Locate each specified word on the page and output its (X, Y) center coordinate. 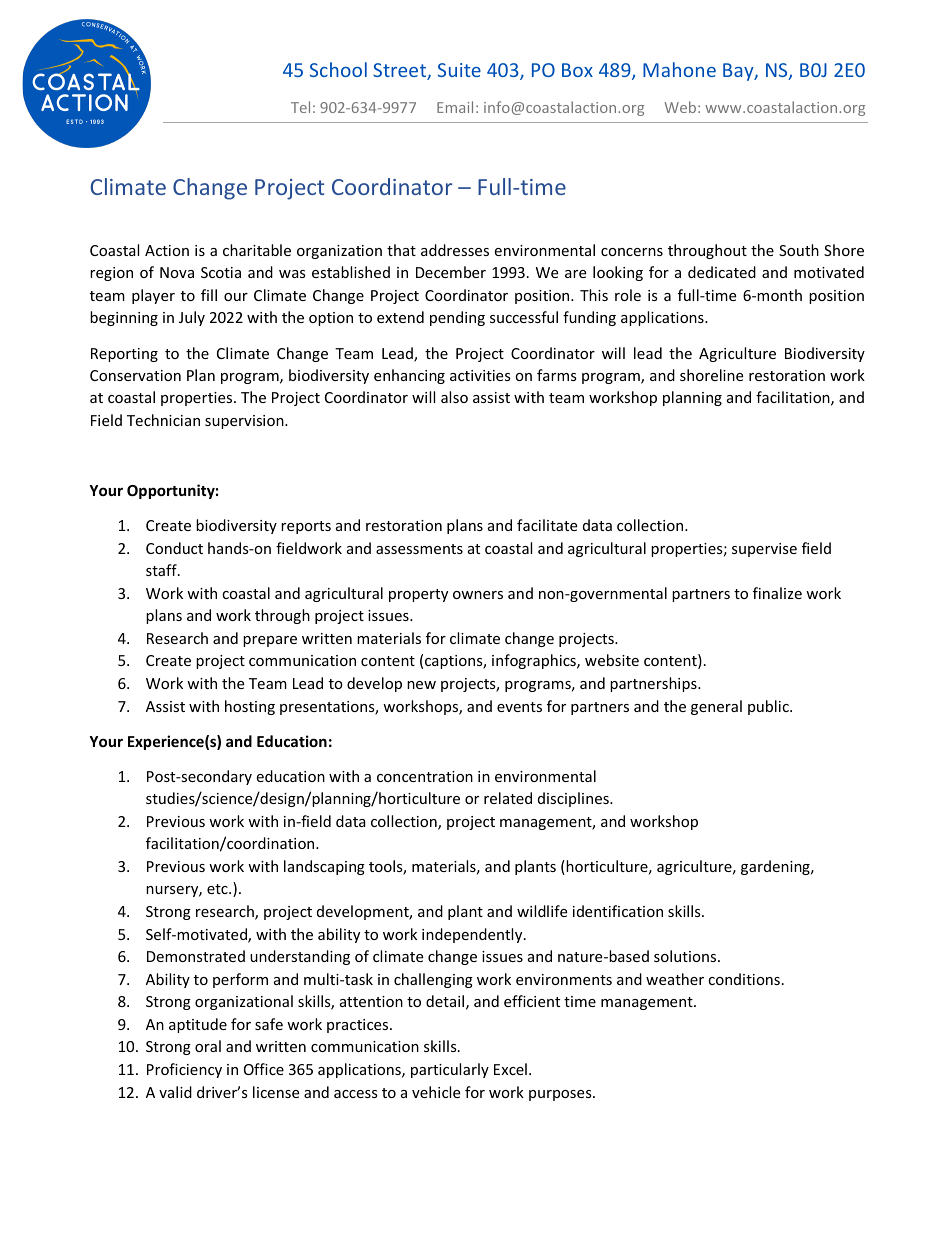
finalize (777, 593)
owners (478, 595)
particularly (450, 1070)
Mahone (679, 69)
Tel (300, 107)
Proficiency (184, 1070)
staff (162, 570)
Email (455, 107)
